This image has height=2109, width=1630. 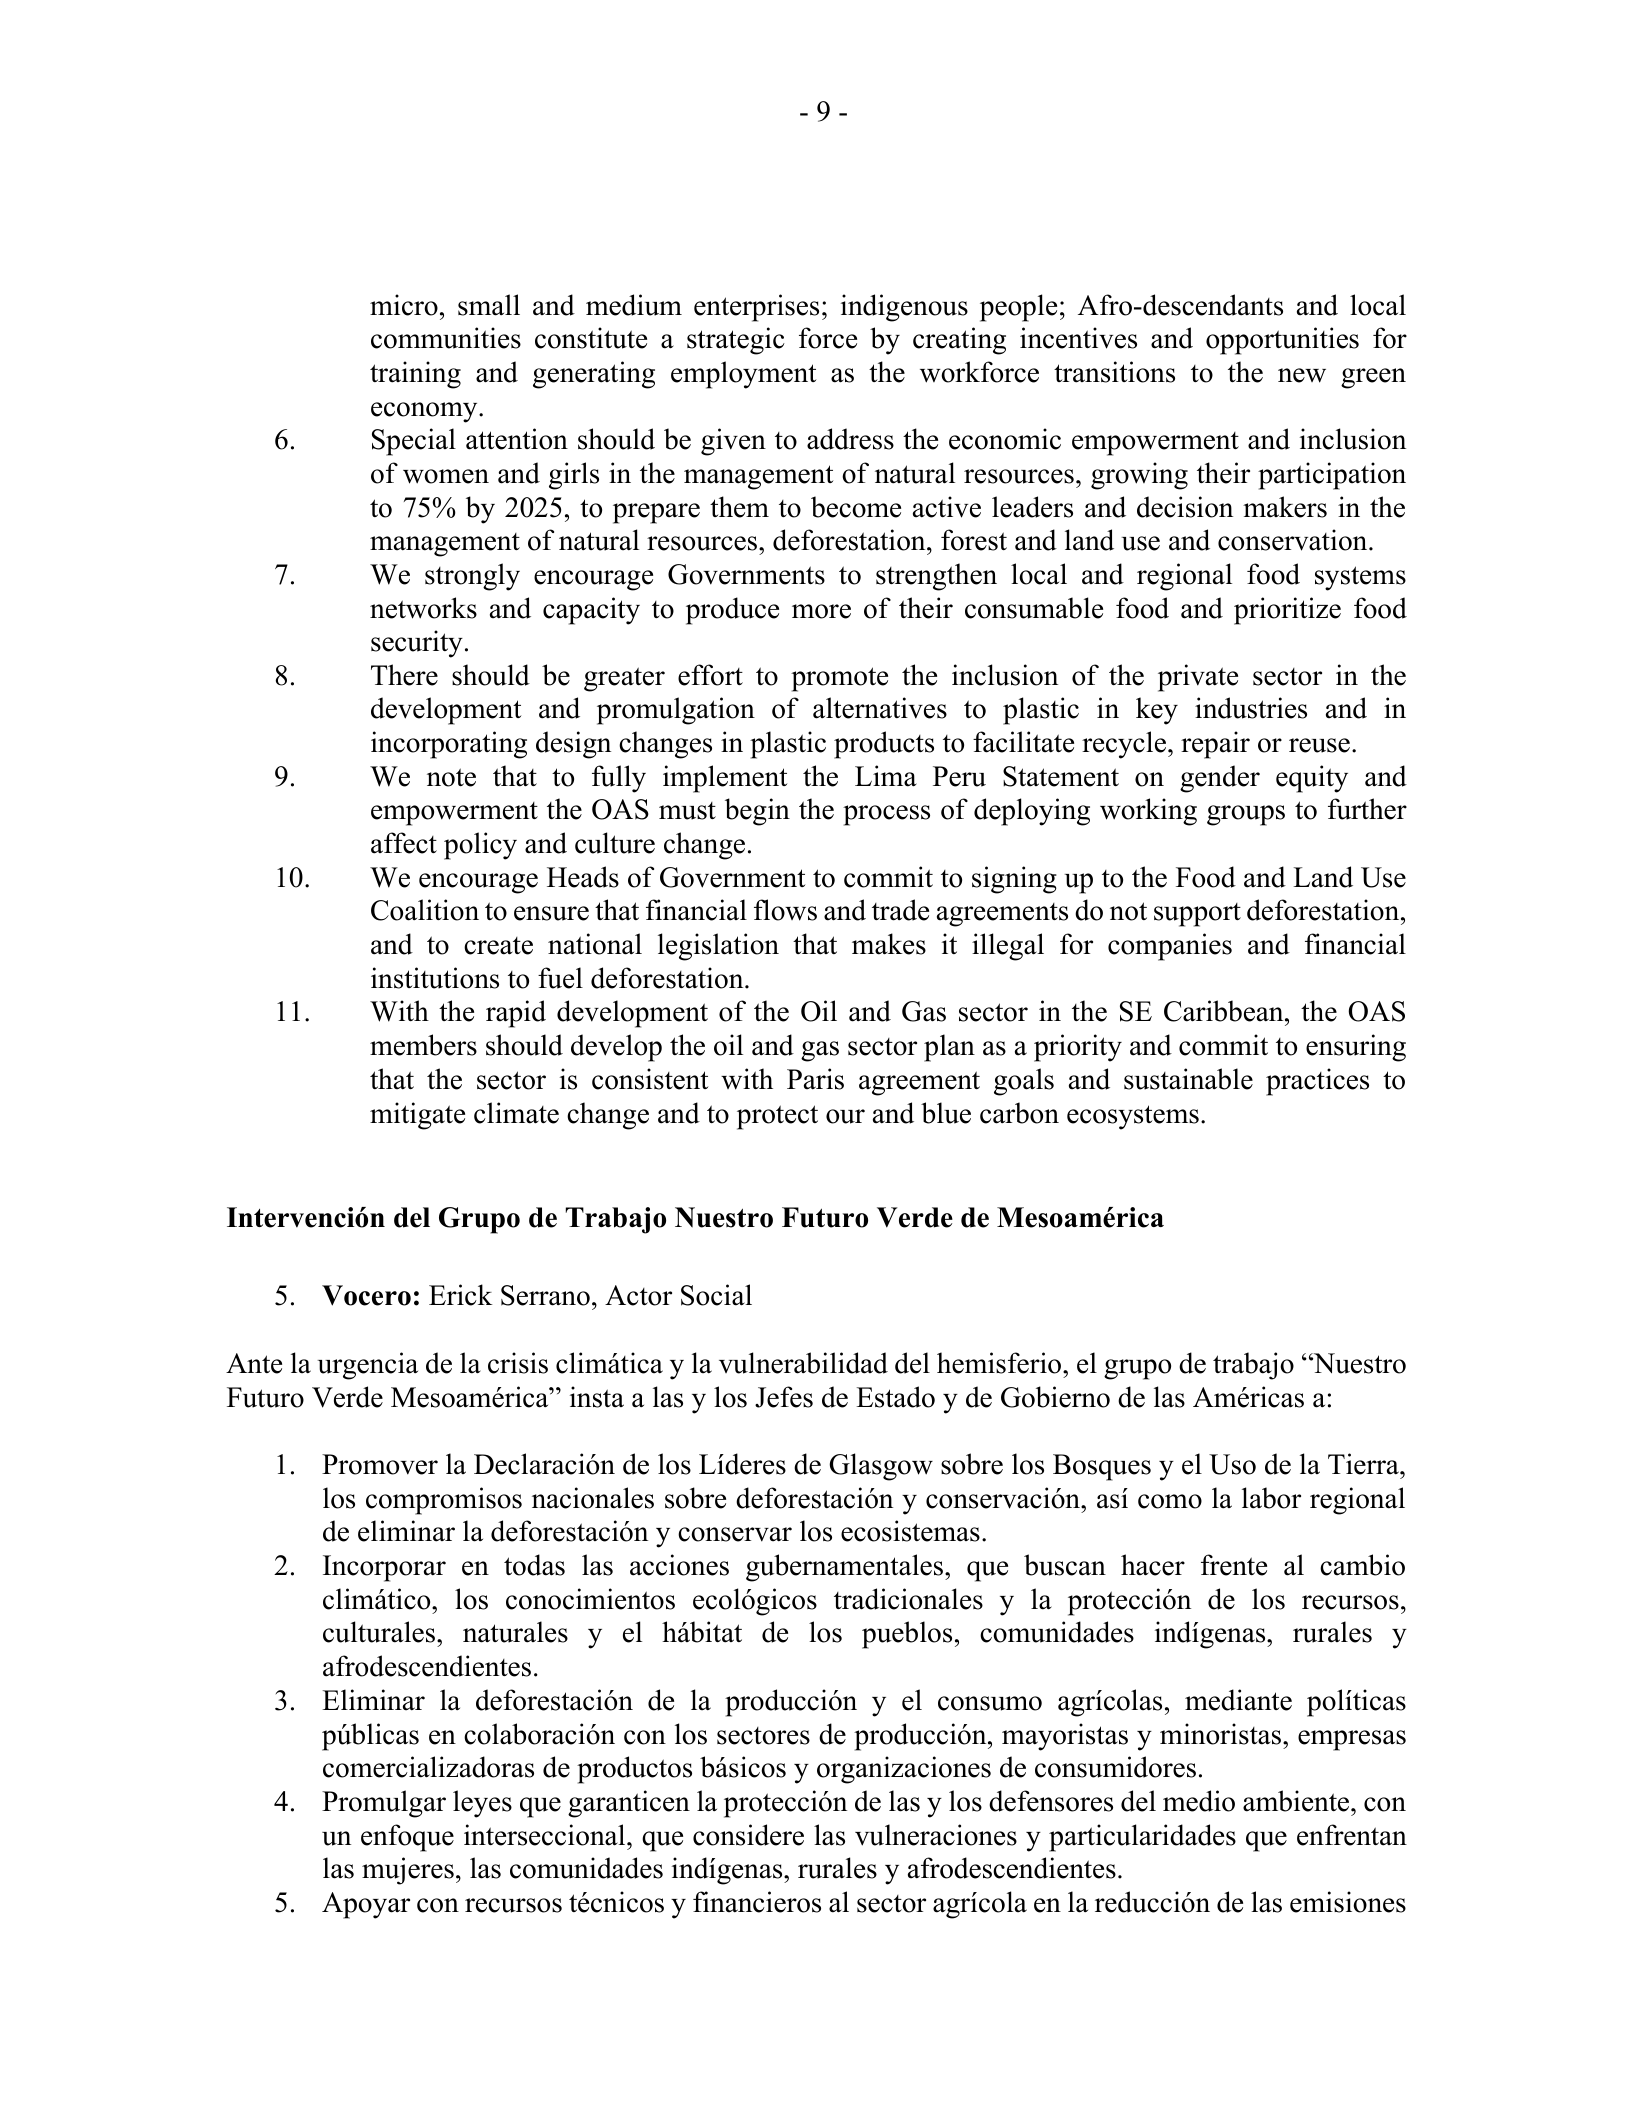 What do you see at coordinates (1199, 1801) in the image?
I see `medio` at bounding box center [1199, 1801].
